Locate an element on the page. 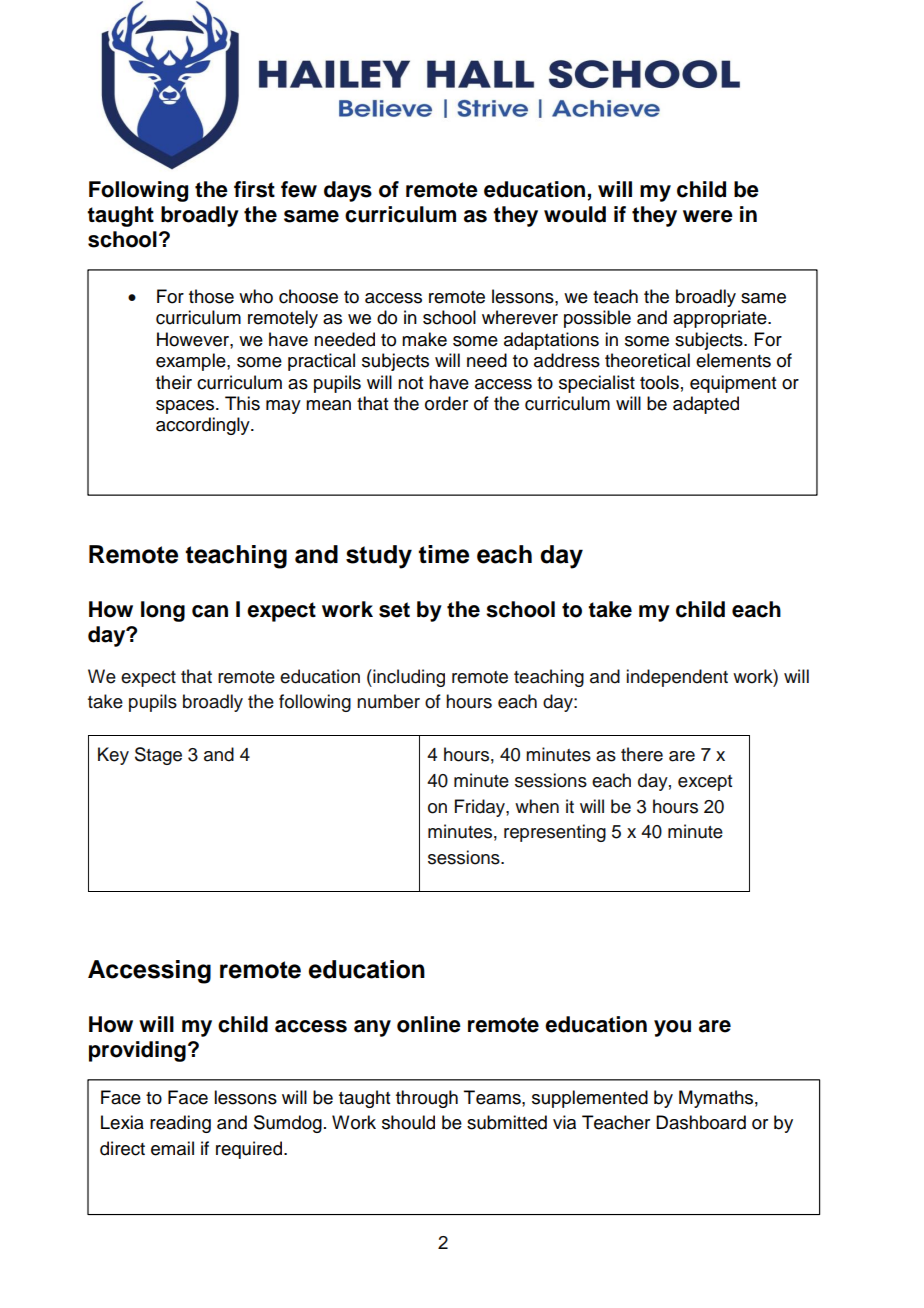 The height and width of the page is (1308, 924). first is located at coordinates (254, 189).
